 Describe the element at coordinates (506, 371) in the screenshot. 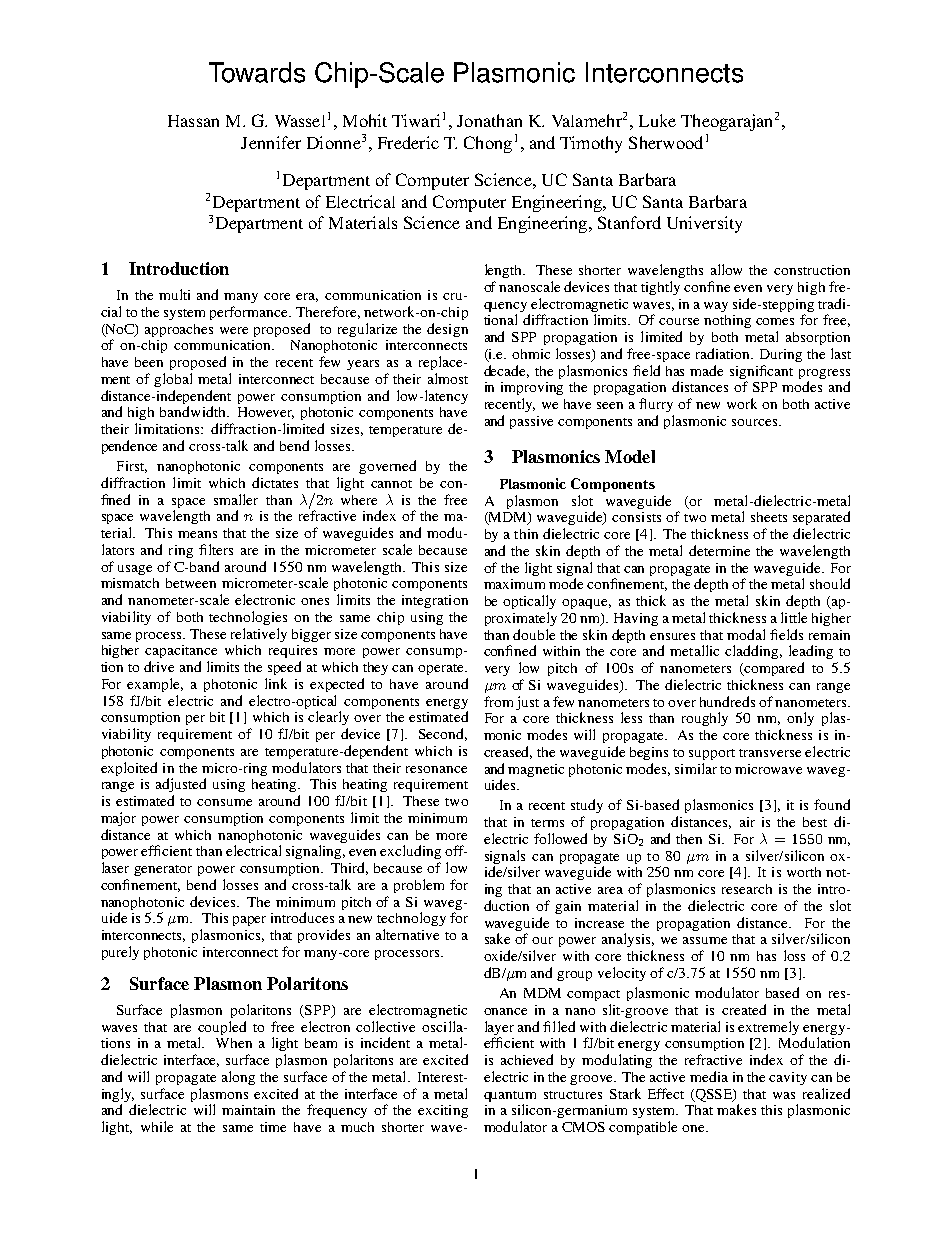

I see `decade` at that location.
